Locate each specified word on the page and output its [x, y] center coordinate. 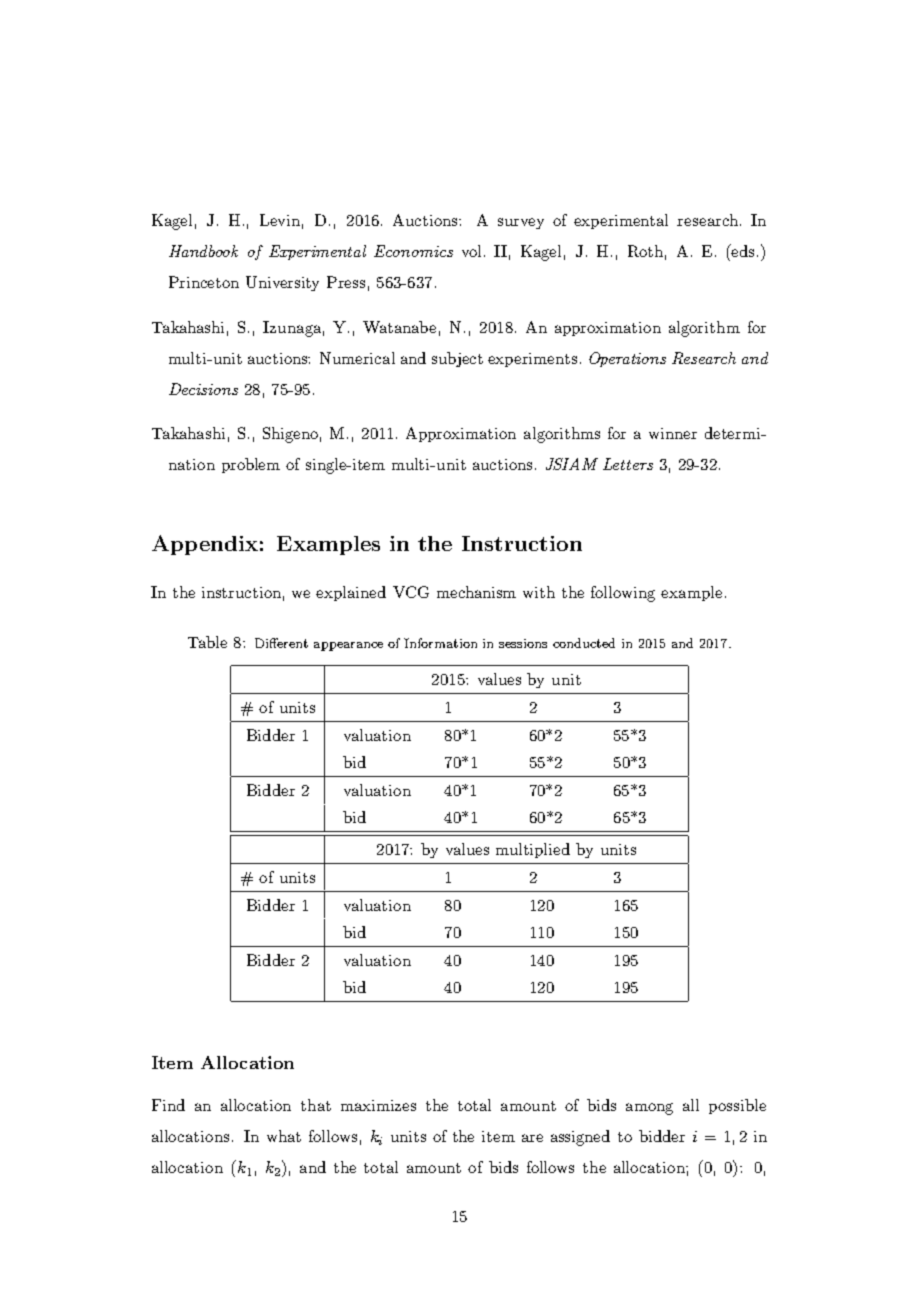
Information [440, 643]
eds [744, 250]
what [284, 1136]
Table [207, 642]
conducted [584, 643]
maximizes [378, 1105]
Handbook [203, 251]
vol [471, 251]
